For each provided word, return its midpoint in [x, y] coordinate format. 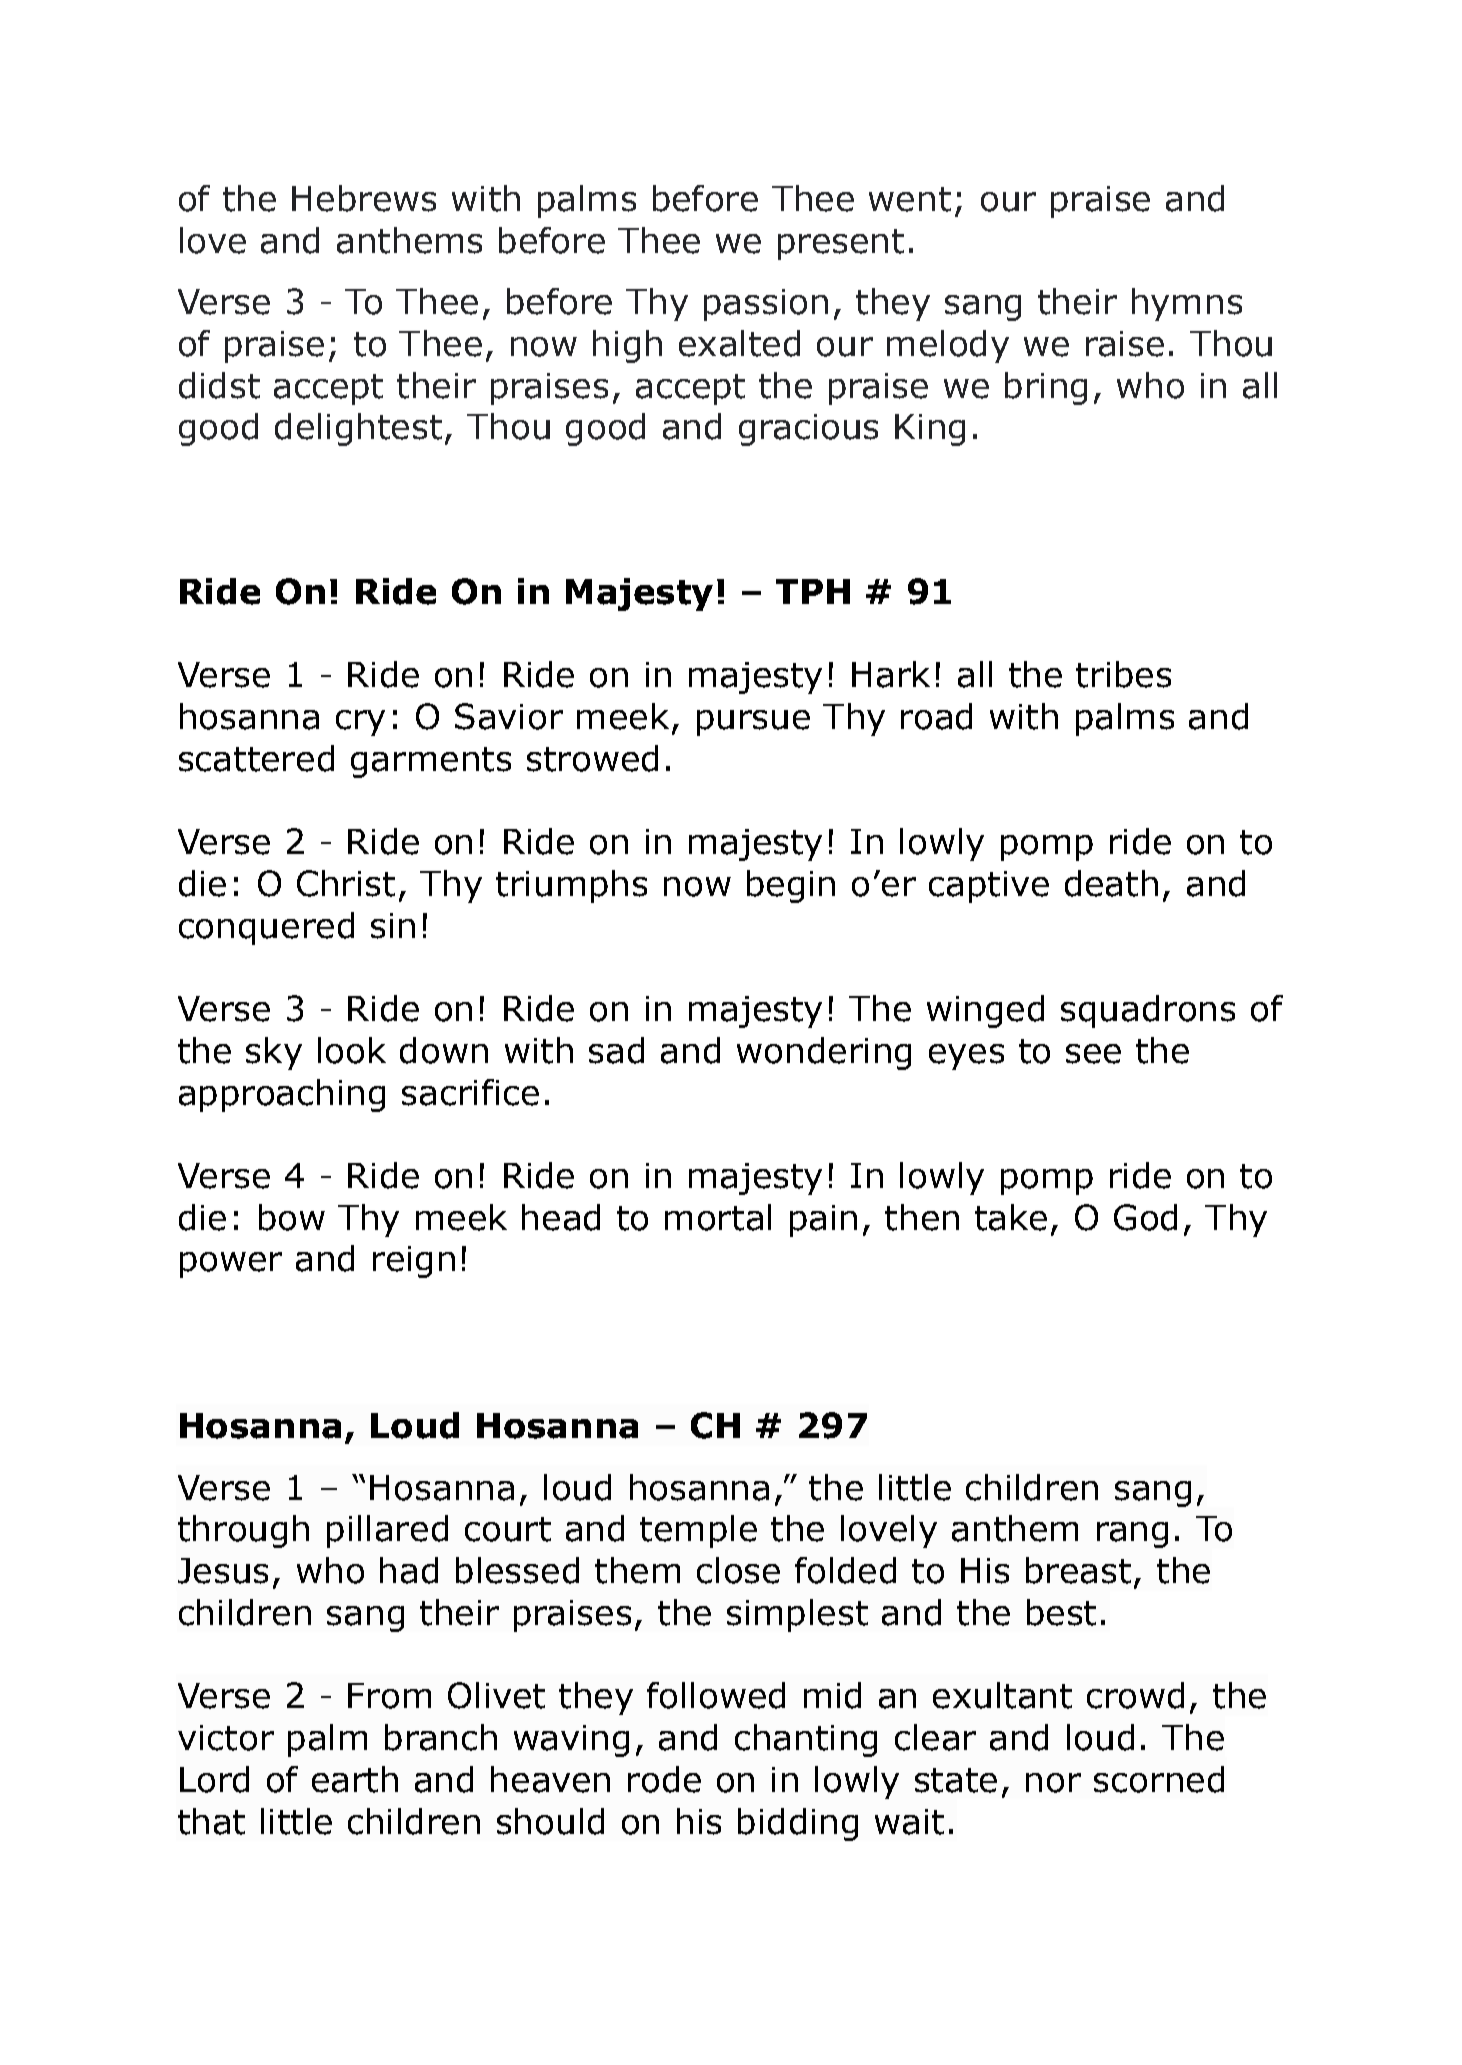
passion [766, 305]
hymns [1187, 304]
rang [1132, 1535]
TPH [813, 591]
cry [360, 723]
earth [355, 1779]
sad [616, 1050]
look [352, 1050]
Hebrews [364, 198]
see [1093, 1054]
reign [414, 1262]
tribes [1123, 674]
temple [698, 1531]
